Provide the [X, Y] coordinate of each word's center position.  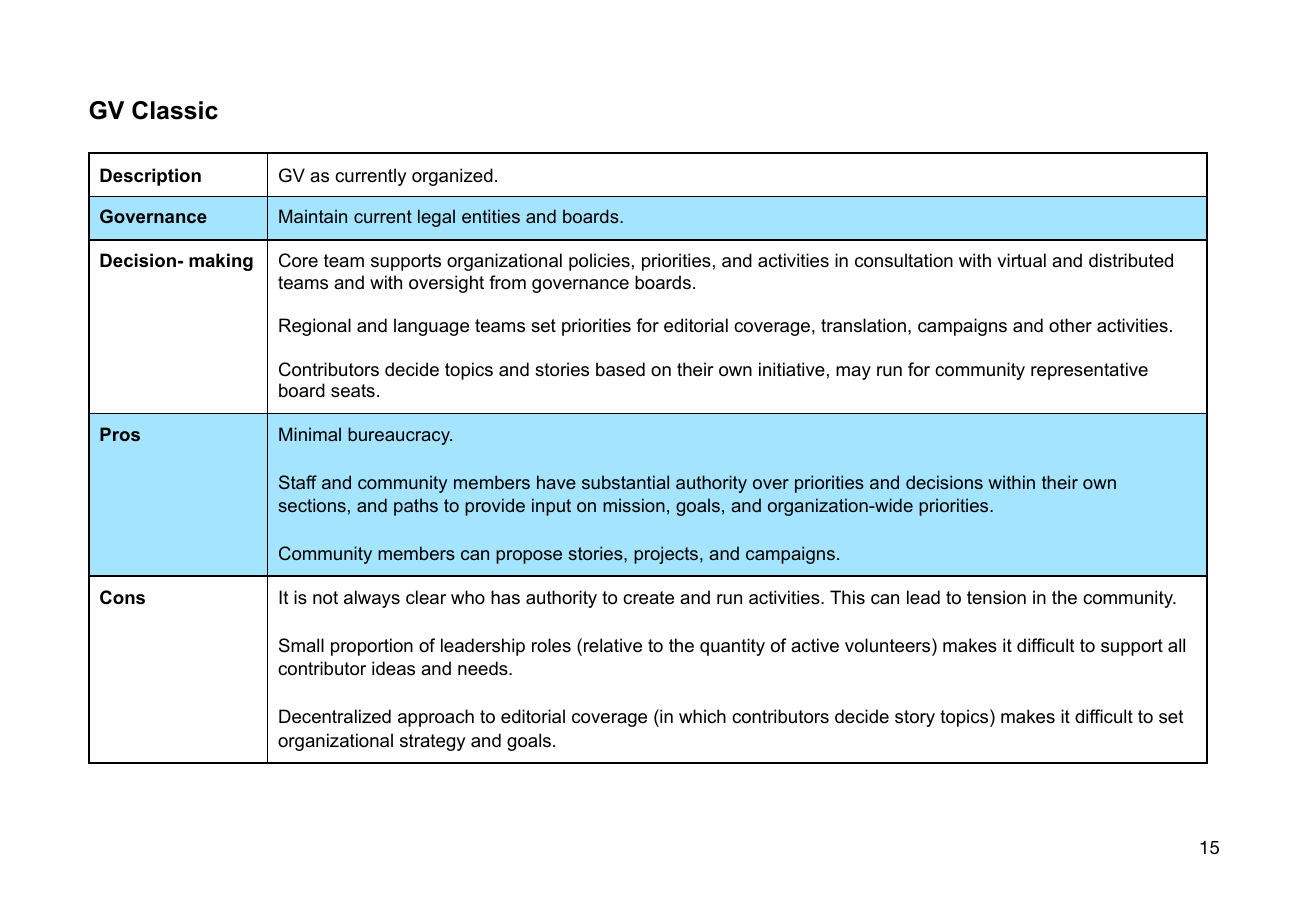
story [915, 718]
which [702, 716]
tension [996, 597]
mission [634, 505]
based [620, 369]
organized [452, 177]
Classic [175, 110]
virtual [1021, 260]
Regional [315, 327]
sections [312, 505]
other [1070, 325]
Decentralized [335, 716]
